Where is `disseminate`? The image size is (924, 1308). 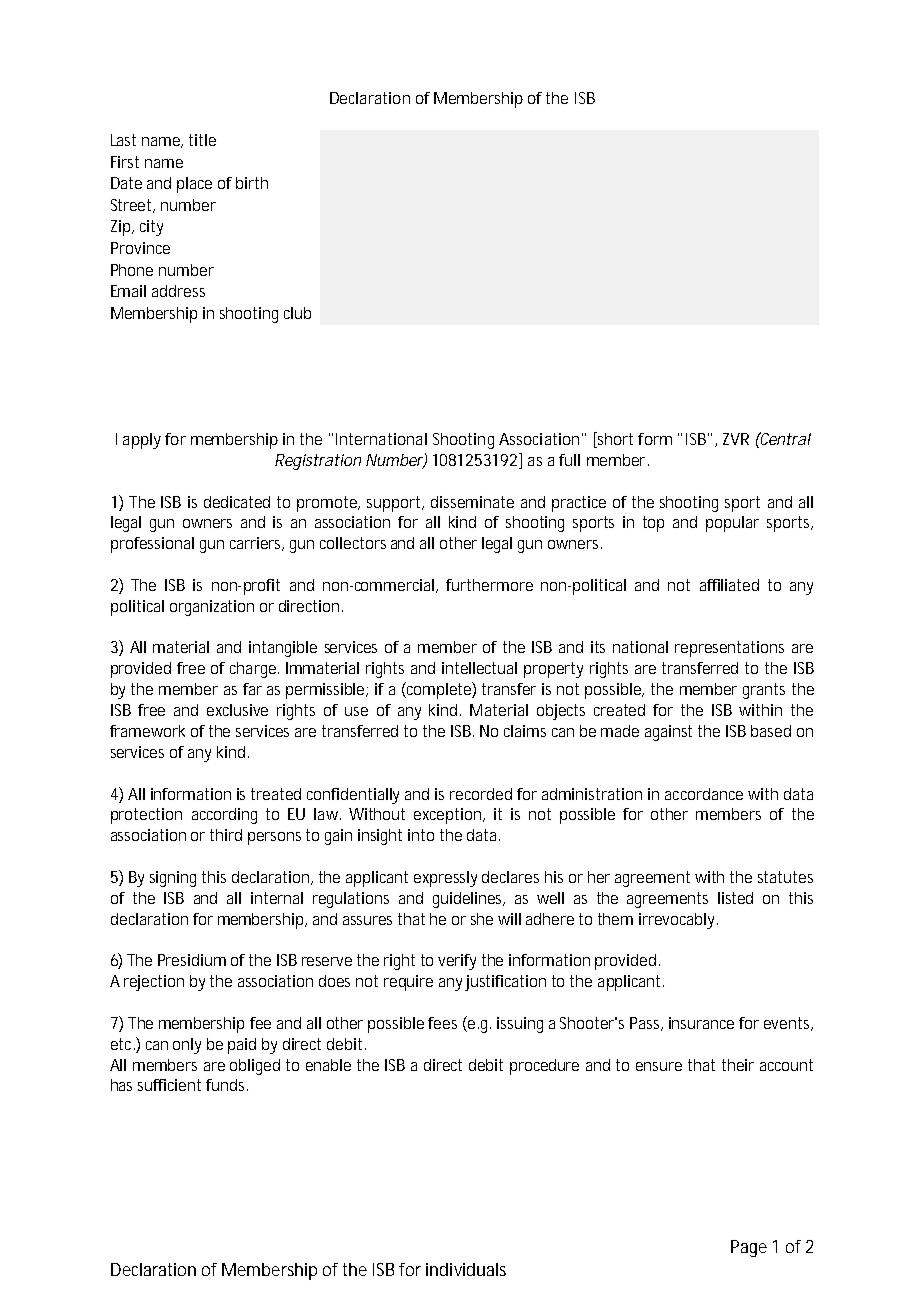
disseminate is located at coordinates (472, 502).
